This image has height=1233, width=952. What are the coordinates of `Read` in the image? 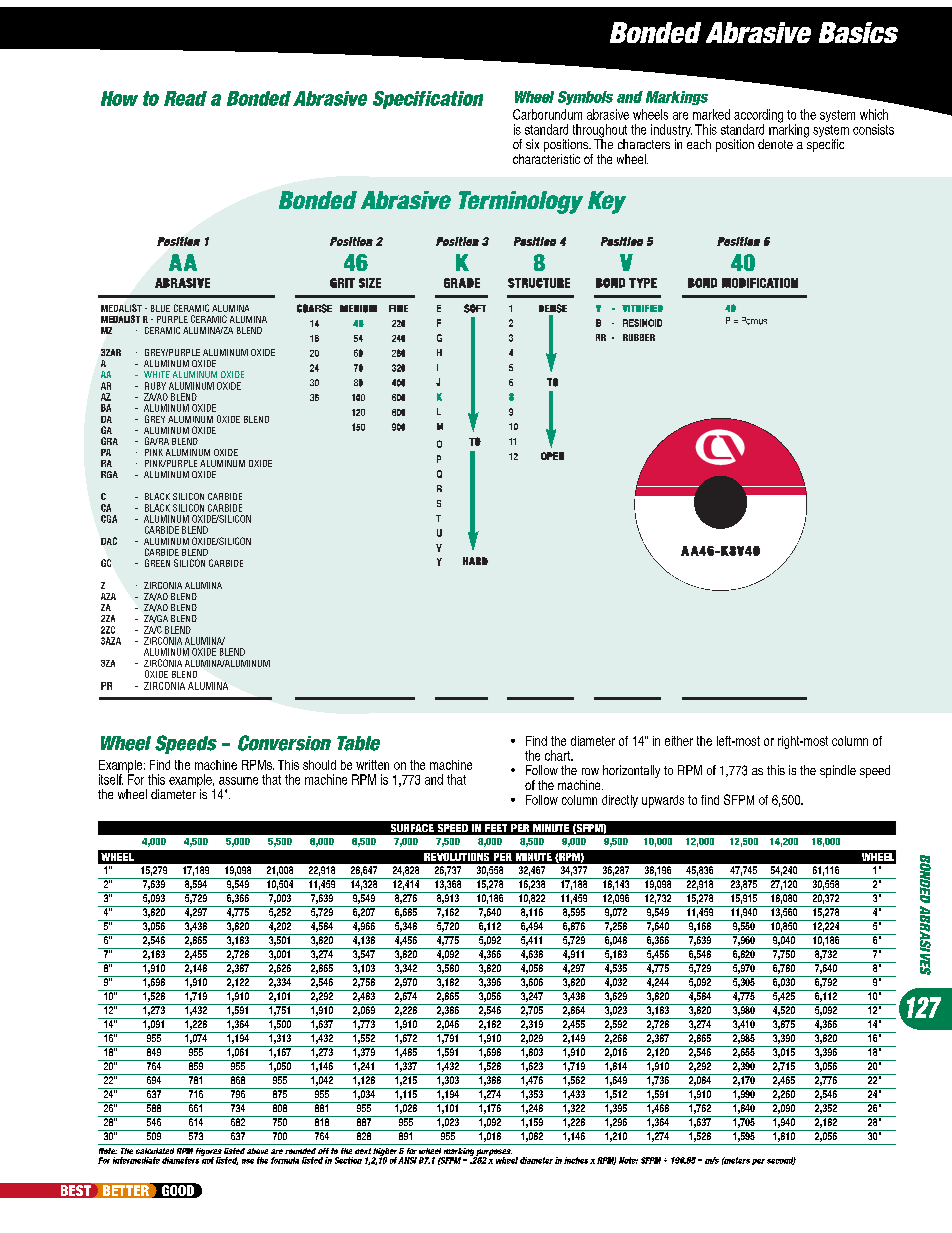 It's located at (185, 98).
